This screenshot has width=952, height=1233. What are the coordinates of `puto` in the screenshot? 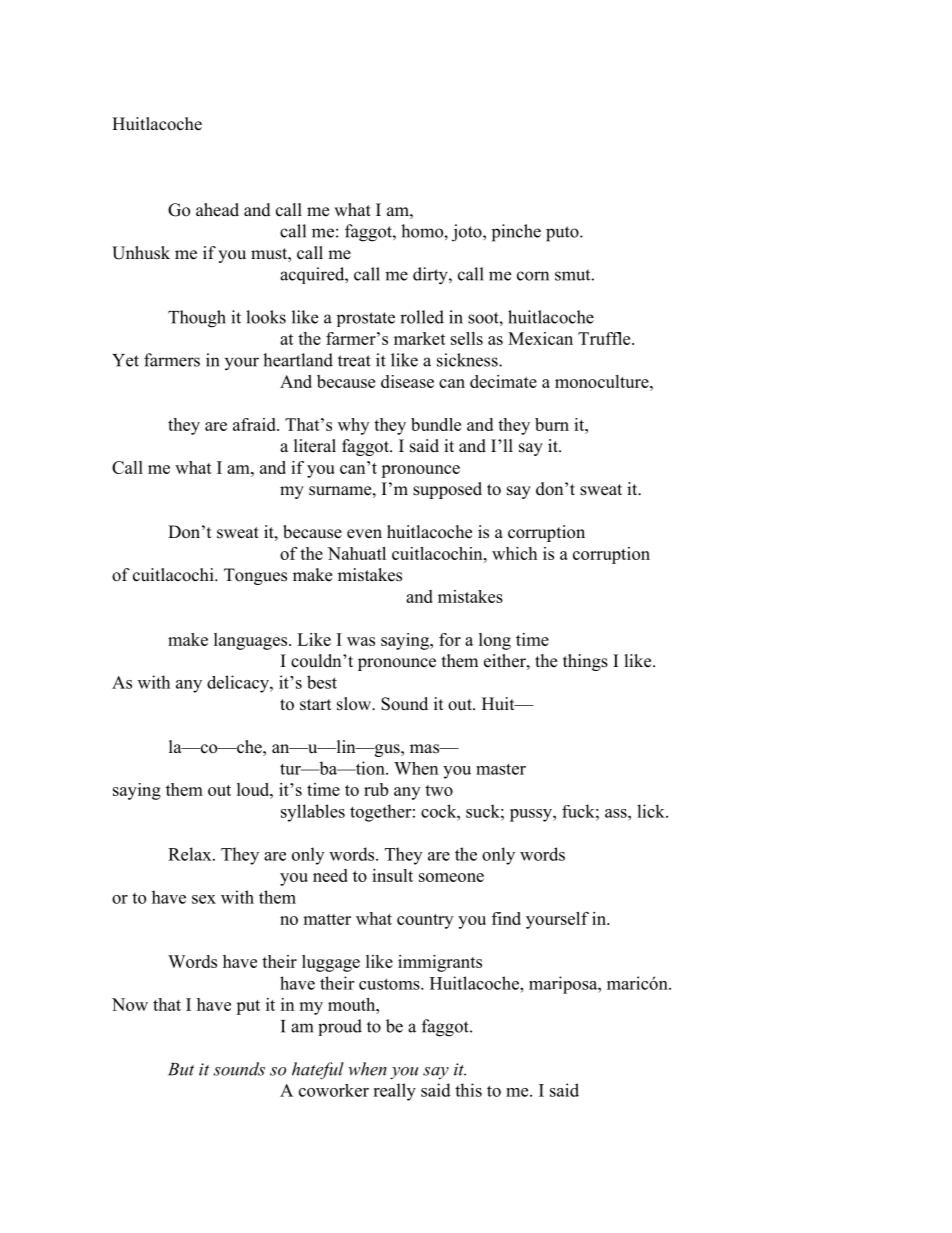 It's located at (563, 234).
